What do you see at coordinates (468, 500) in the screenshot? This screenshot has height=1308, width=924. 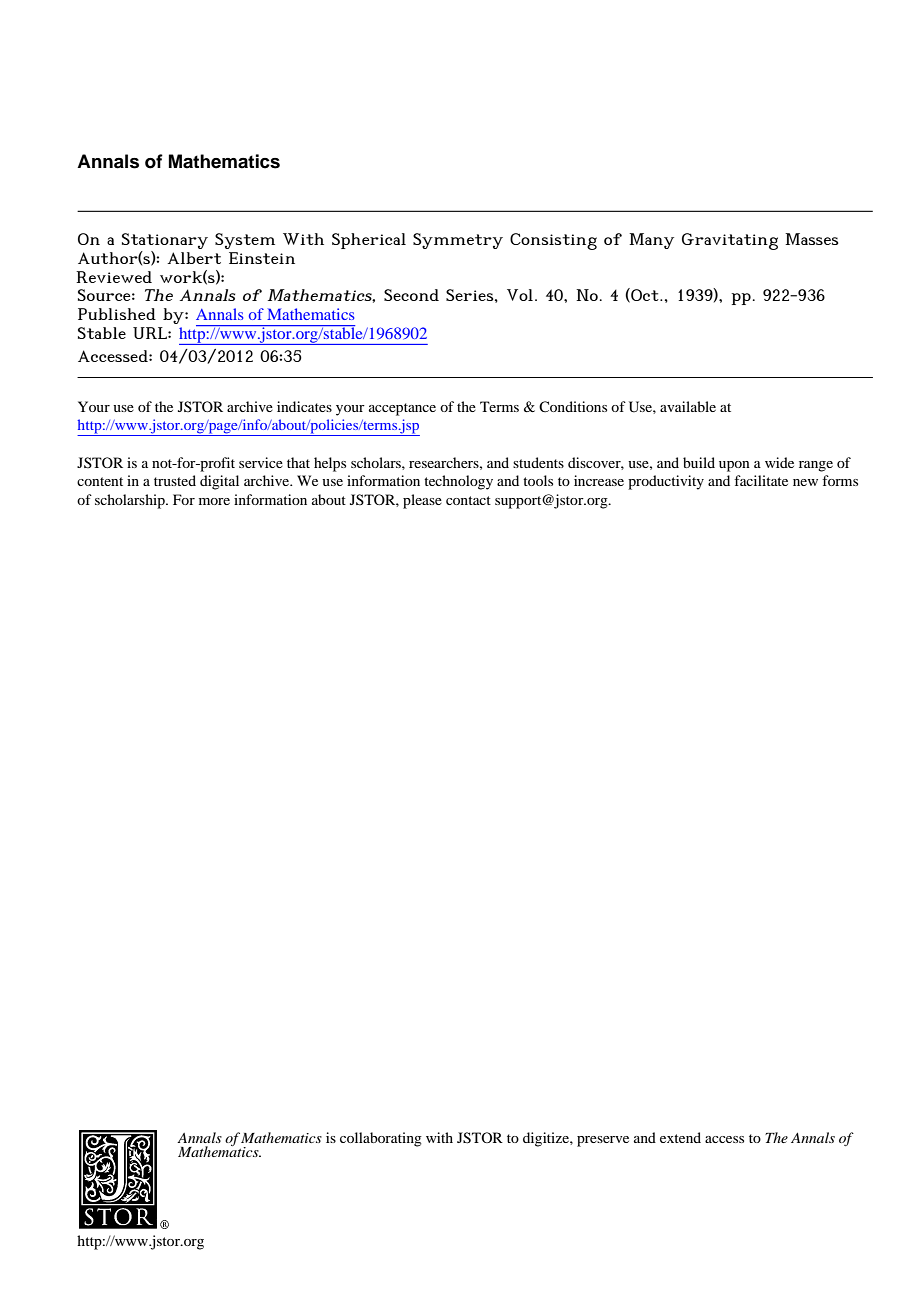 I see `contact` at bounding box center [468, 500].
